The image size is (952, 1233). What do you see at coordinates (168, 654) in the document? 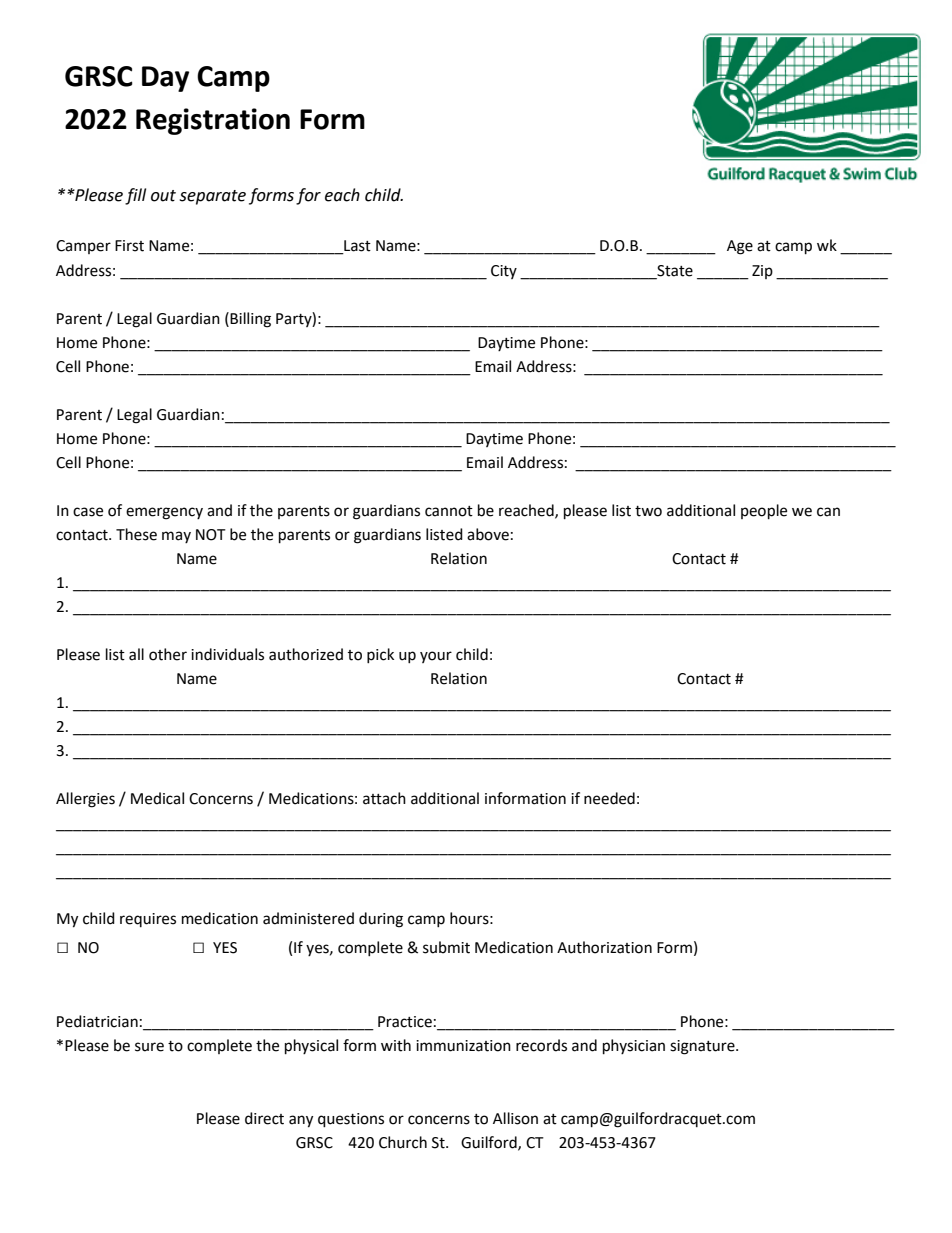
I see `other` at bounding box center [168, 654].
